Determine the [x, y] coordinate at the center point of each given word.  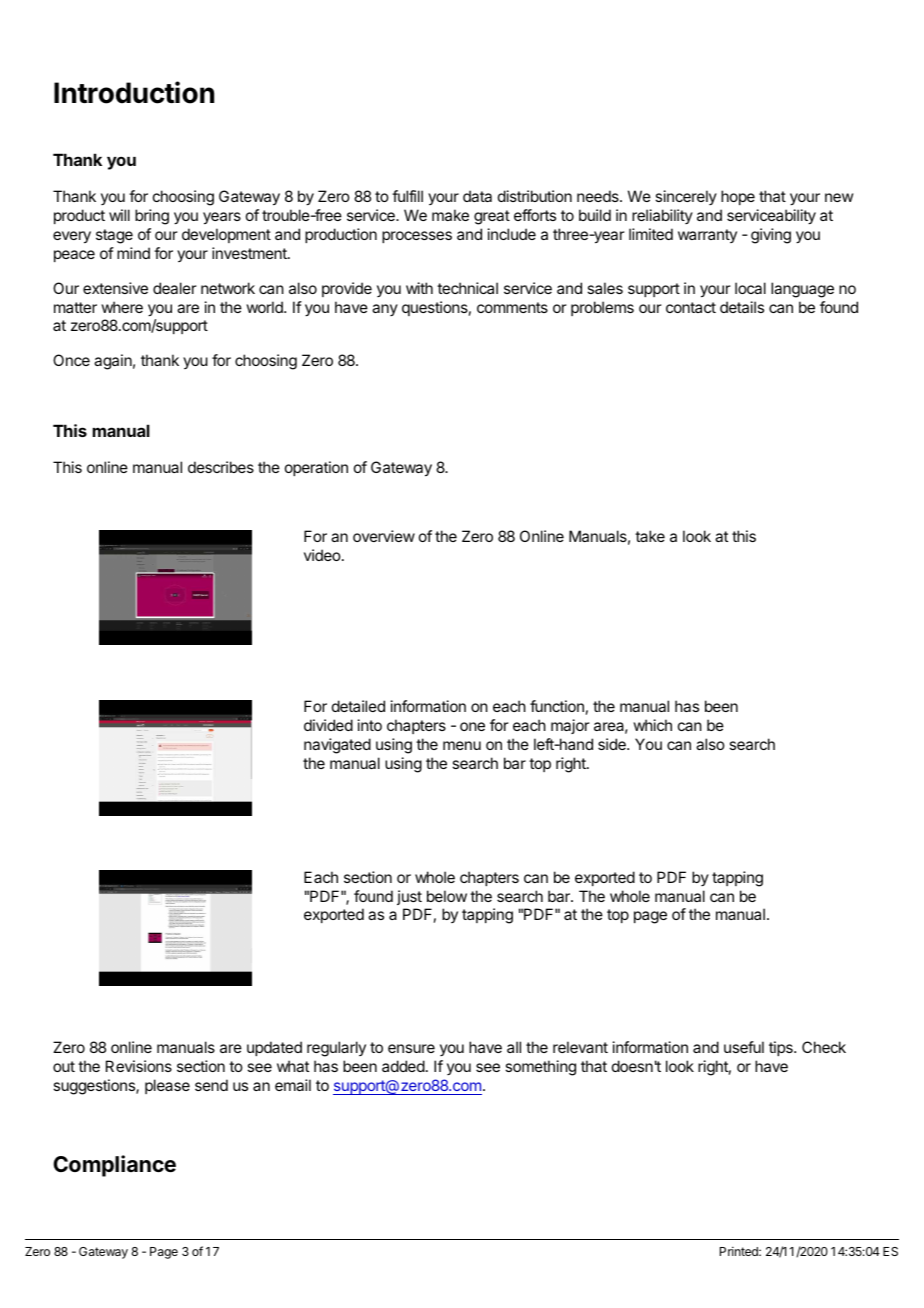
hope [738, 197]
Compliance [114, 1166]
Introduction [134, 92]
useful [744, 1047]
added [403, 1066]
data [477, 196]
